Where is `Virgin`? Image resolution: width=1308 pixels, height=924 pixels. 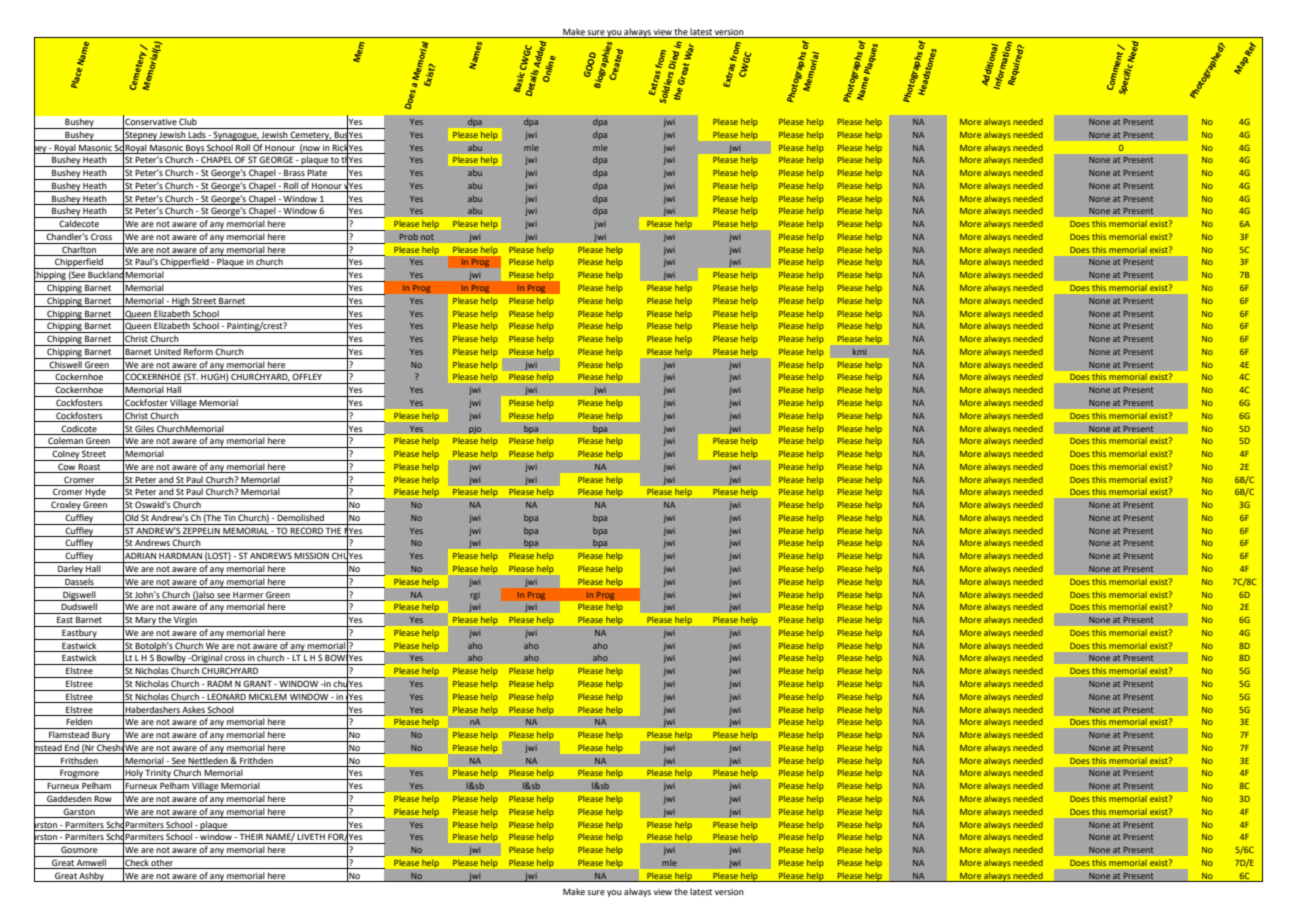 Virgin is located at coordinates (185, 621).
